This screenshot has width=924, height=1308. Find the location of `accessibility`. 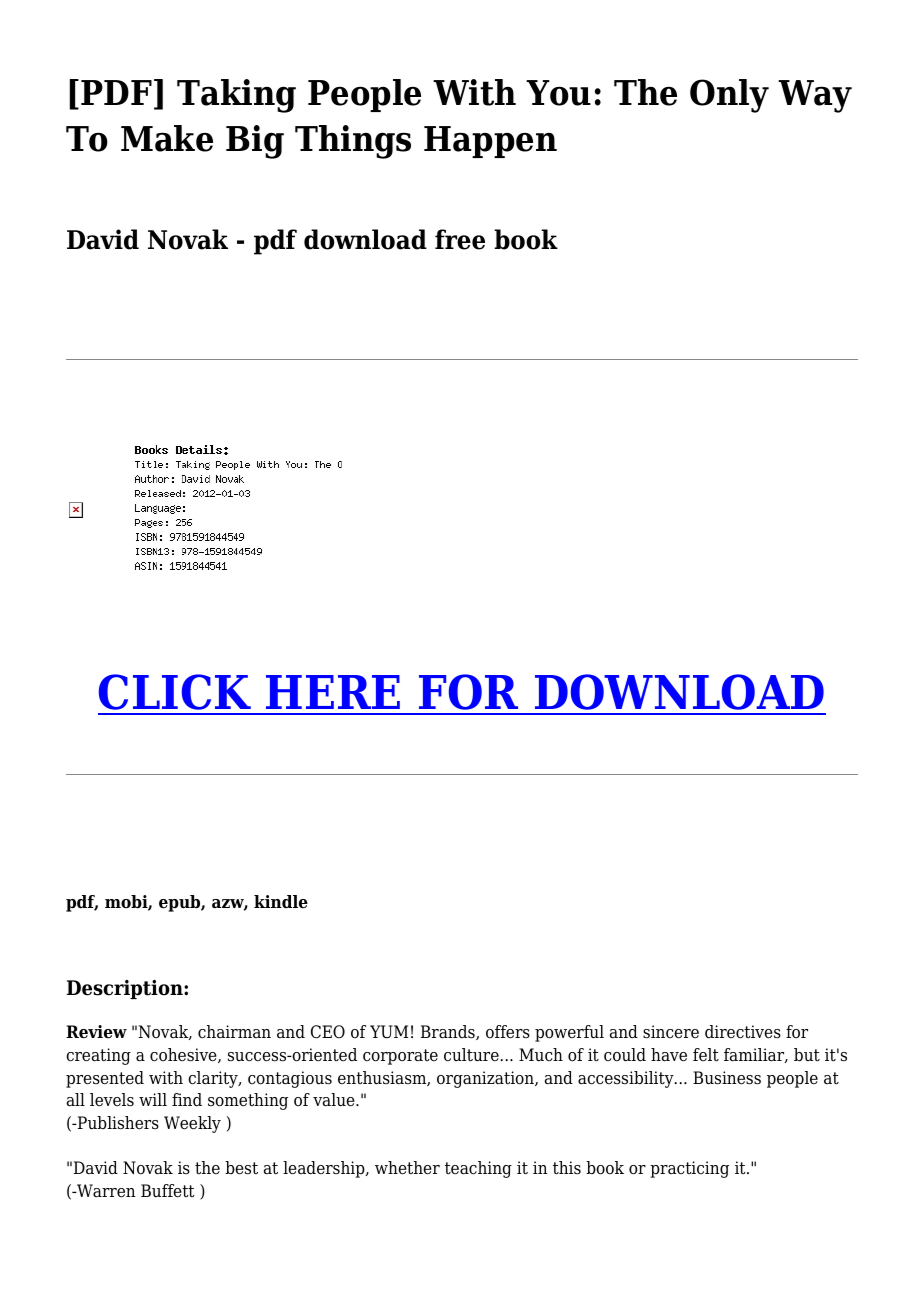

accessibility is located at coordinates (627, 1079).
